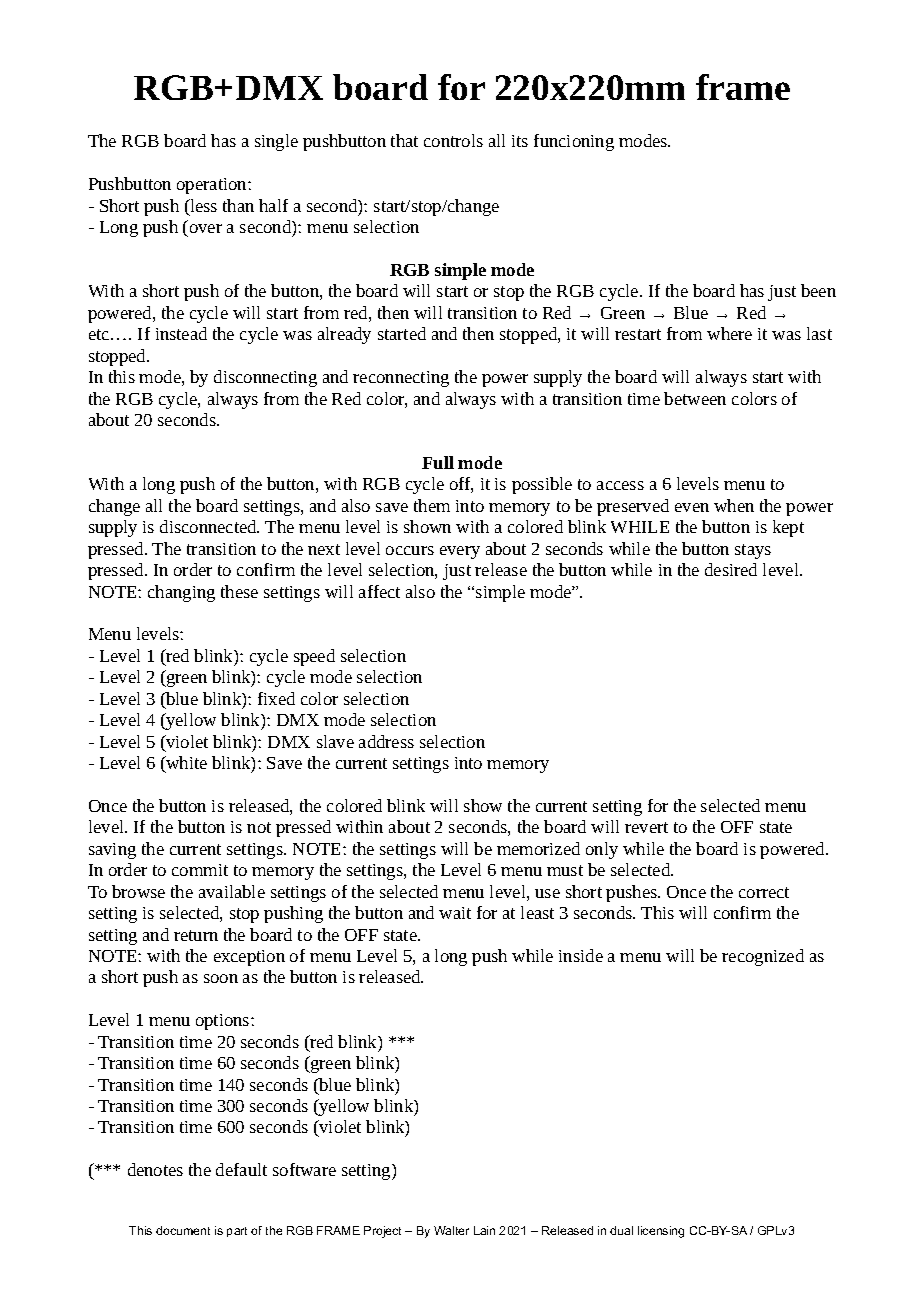 The width and height of the image is (924, 1308). What do you see at coordinates (460, 552) in the image?
I see `every` at bounding box center [460, 552].
